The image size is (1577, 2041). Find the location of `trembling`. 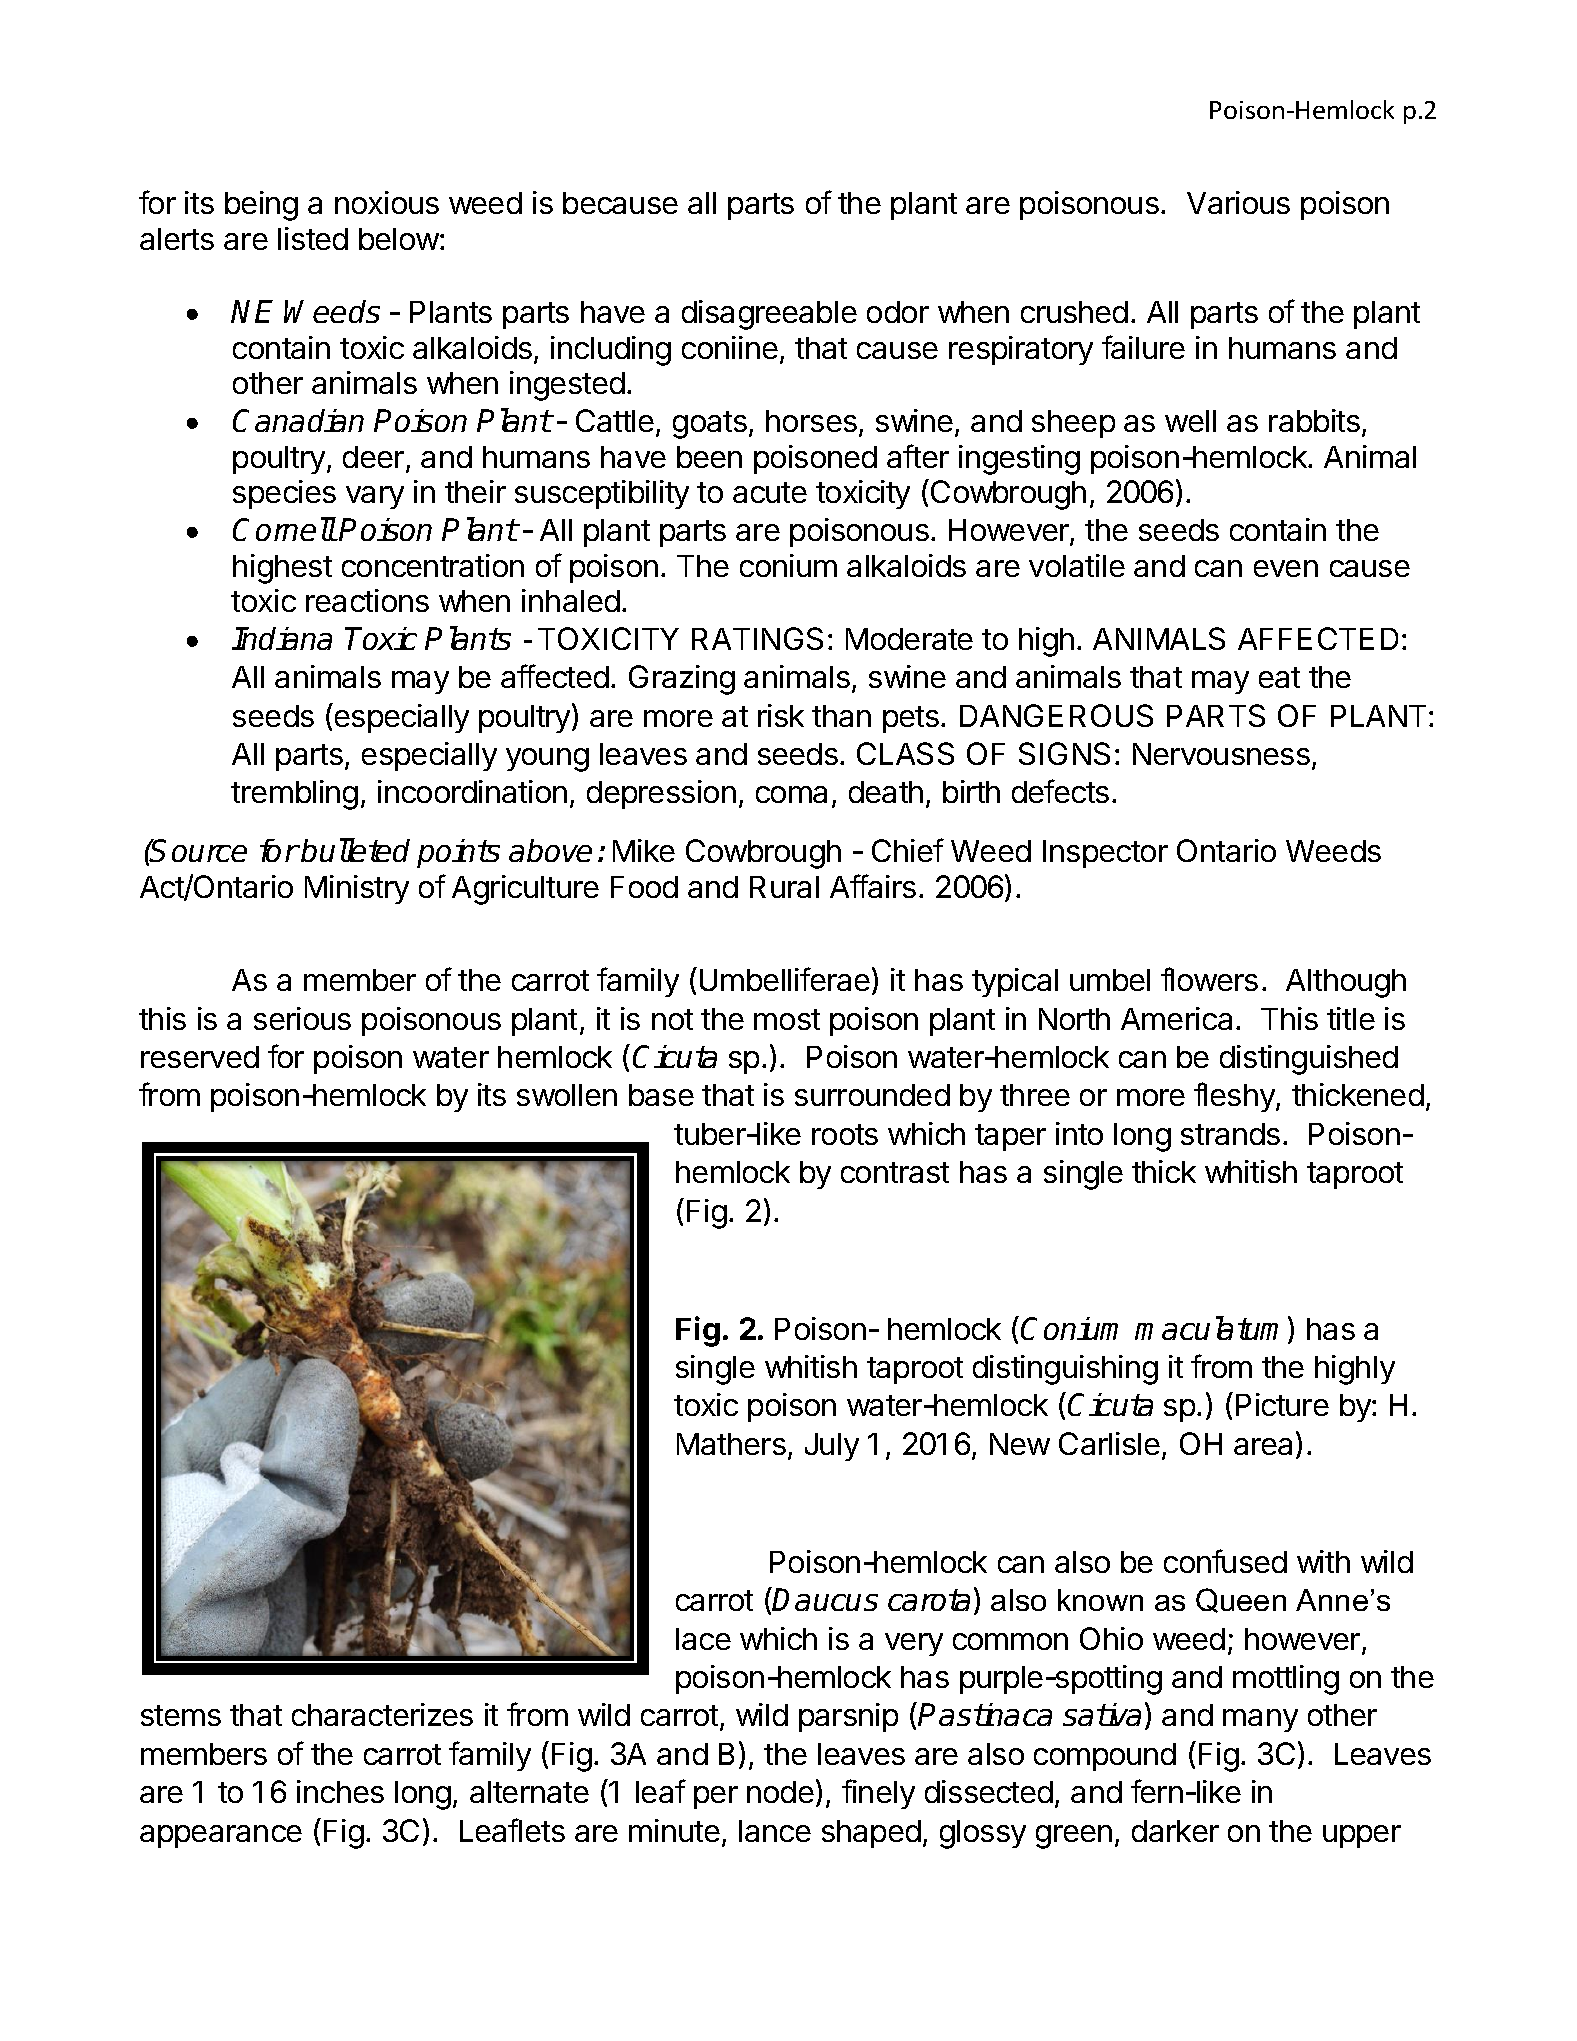

trembling is located at coordinates (294, 795).
